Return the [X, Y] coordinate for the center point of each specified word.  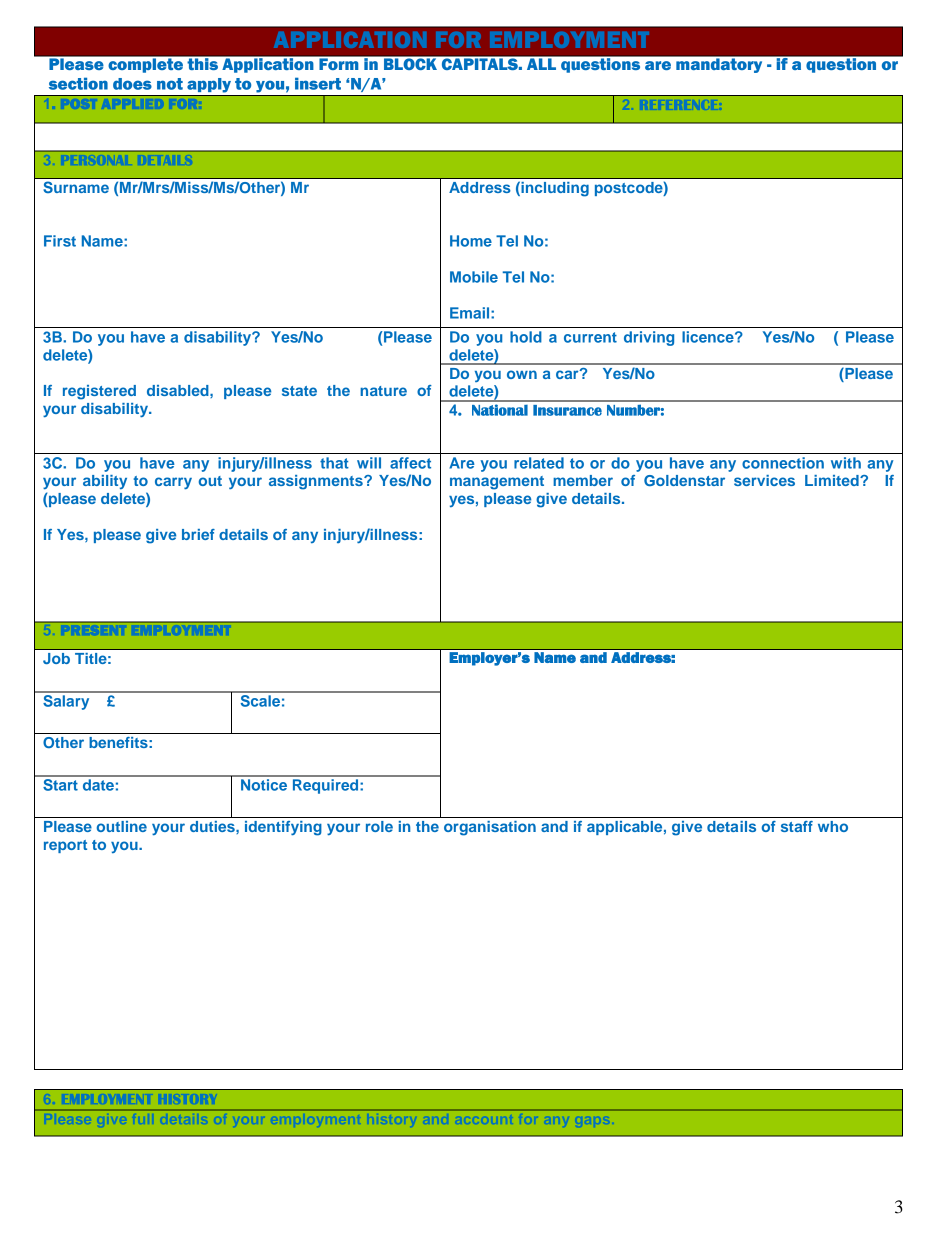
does [132, 84]
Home [471, 241]
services [764, 480]
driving [649, 338]
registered [99, 392]
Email [471, 313]
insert [318, 83]
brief [198, 534]
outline [122, 826]
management [497, 483]
